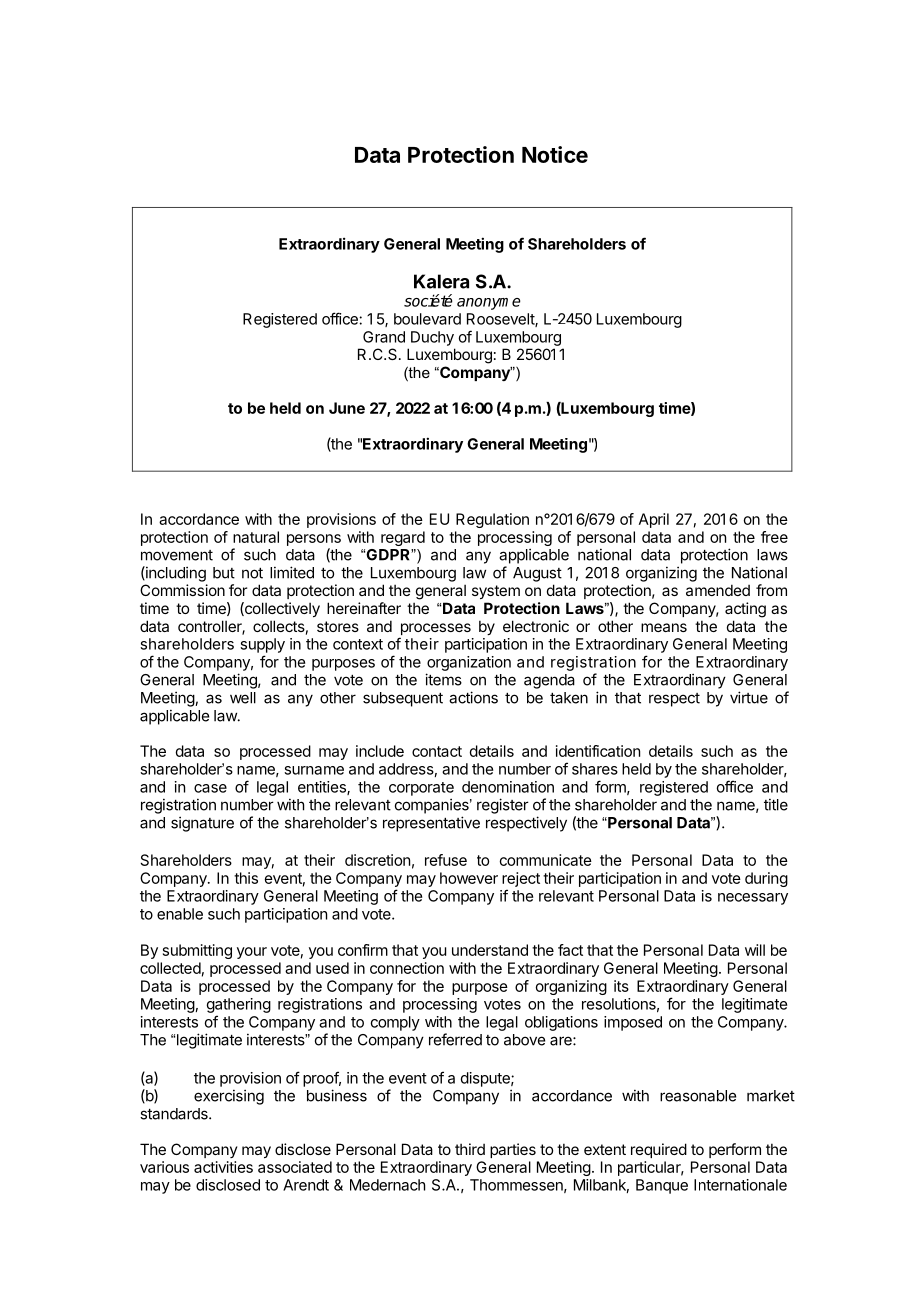  Describe the element at coordinates (431, 824) in the screenshot. I see `representative` at that location.
